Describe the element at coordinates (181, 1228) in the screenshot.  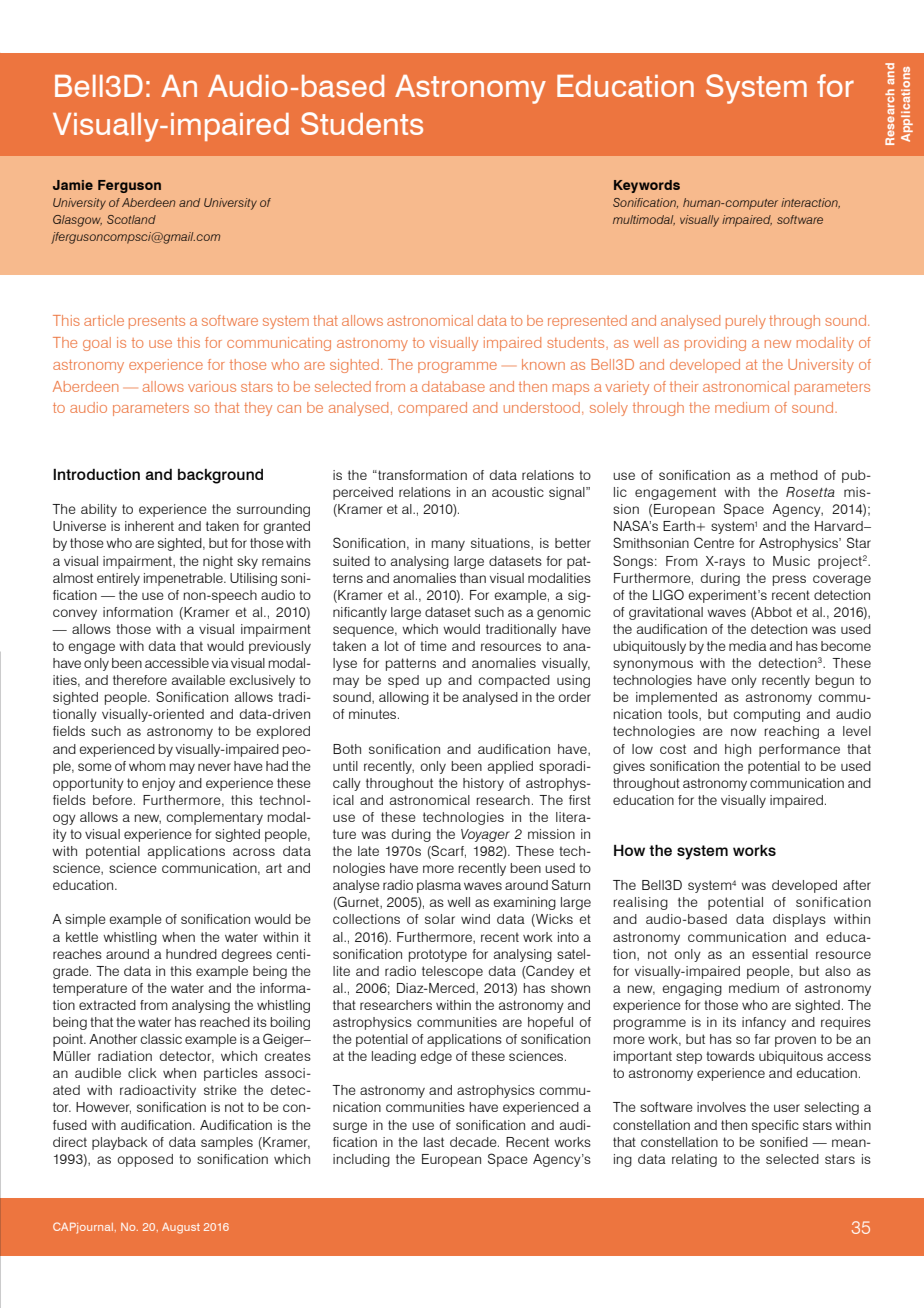
I see `August` at that location.
